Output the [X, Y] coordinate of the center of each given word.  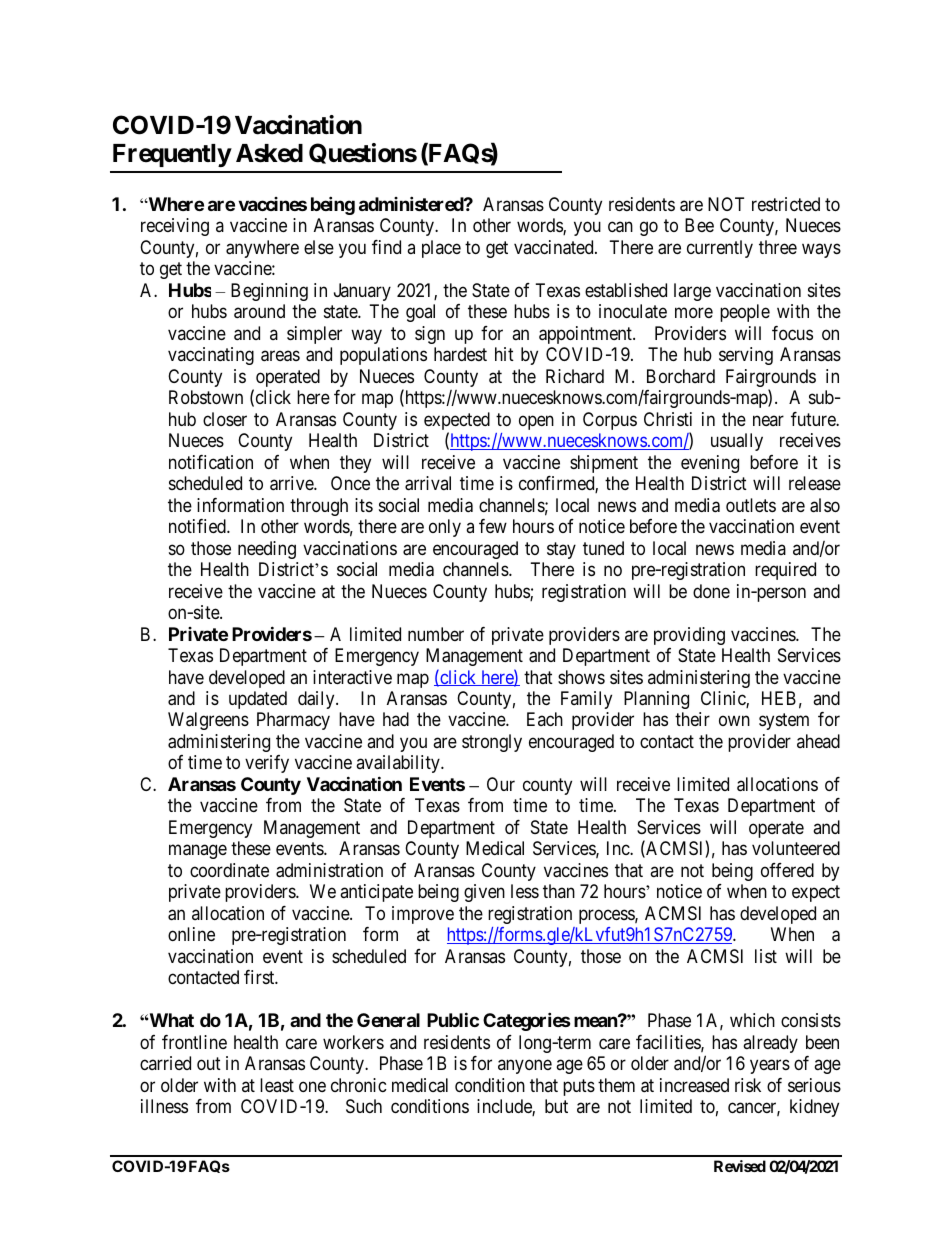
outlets [751, 505]
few [493, 526]
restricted [786, 204]
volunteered [796, 848]
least [277, 1085]
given [484, 893]
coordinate [229, 870]
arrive [292, 483]
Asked [269, 153]
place [441, 249]
